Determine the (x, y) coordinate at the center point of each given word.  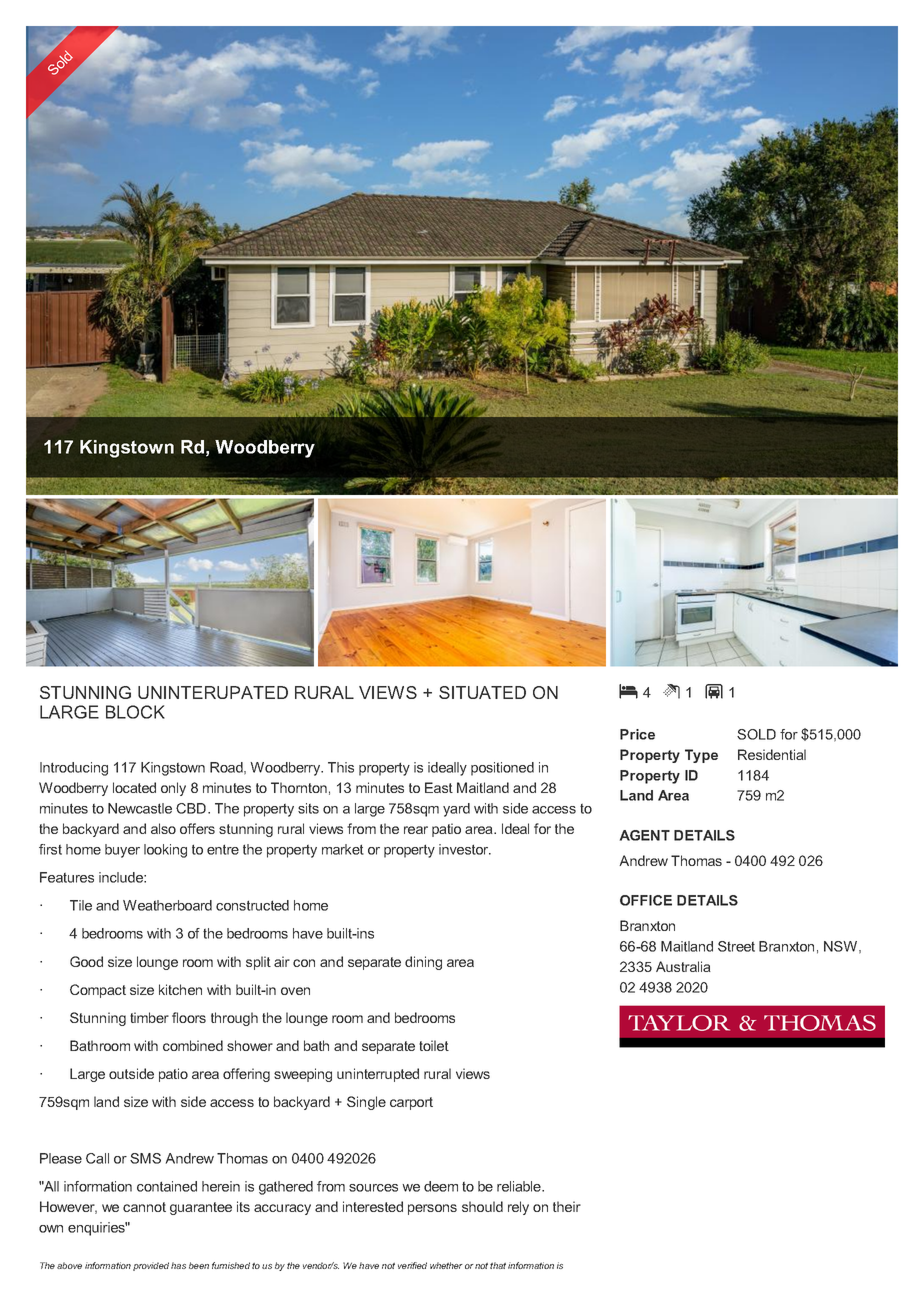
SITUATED (482, 692)
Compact (98, 991)
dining (423, 963)
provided (151, 1266)
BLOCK (135, 712)
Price (637, 734)
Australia (683, 966)
